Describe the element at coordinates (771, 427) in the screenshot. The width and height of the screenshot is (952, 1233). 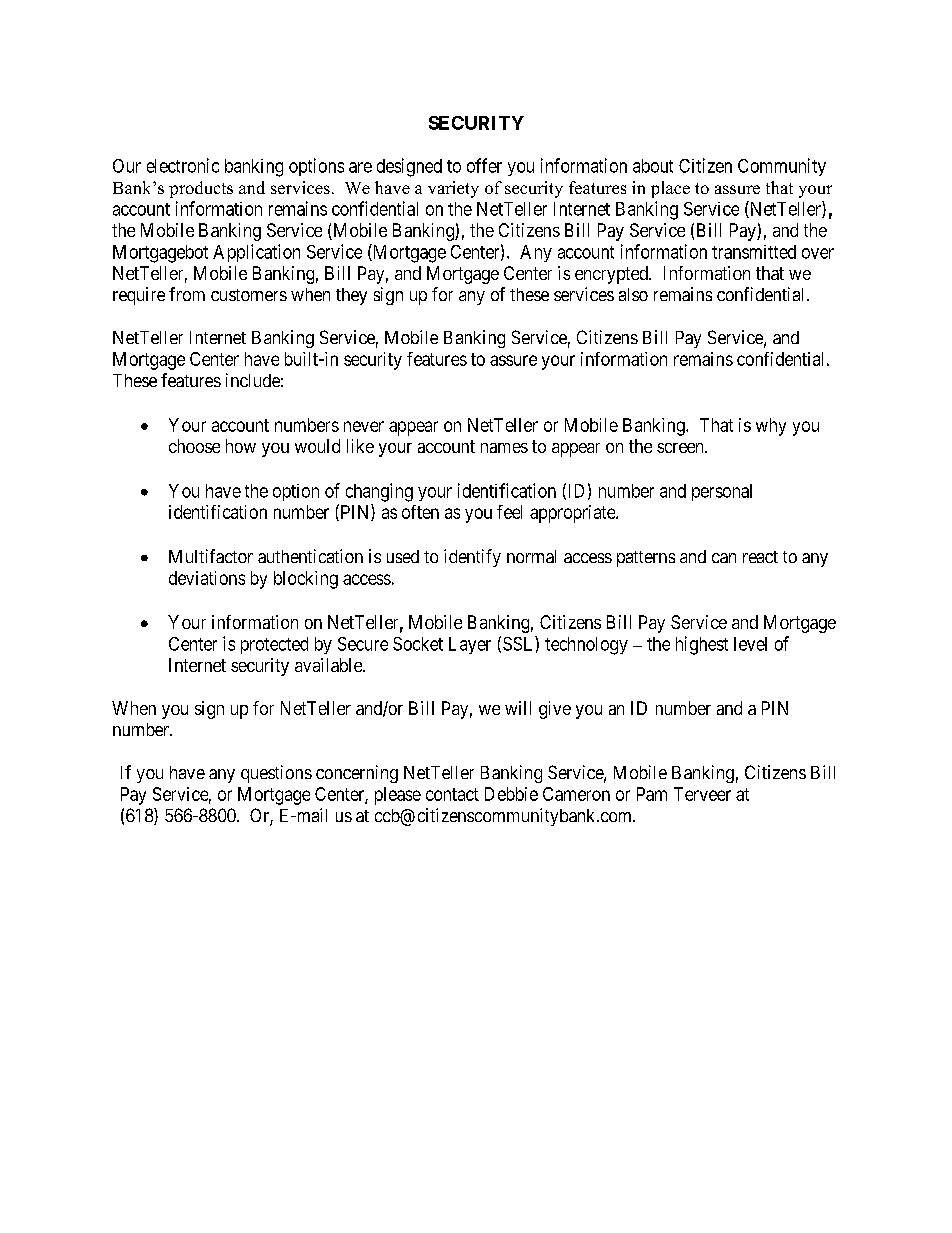
I see `why` at that location.
